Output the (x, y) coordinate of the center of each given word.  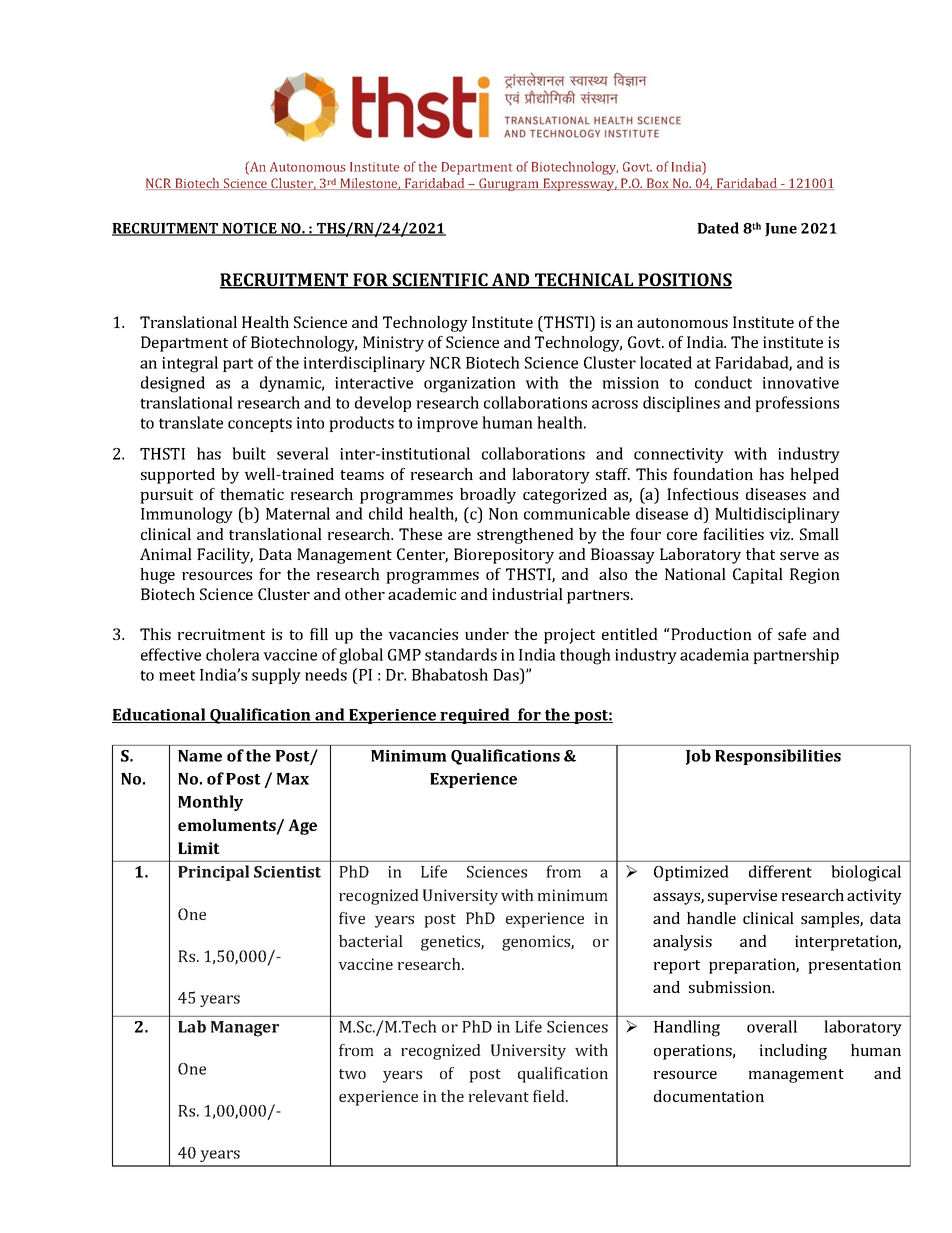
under (487, 634)
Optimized (691, 873)
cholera (233, 654)
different (780, 871)
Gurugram (509, 184)
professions (797, 404)
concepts (260, 425)
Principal (213, 873)
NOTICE (250, 229)
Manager (245, 1029)
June (781, 230)
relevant (498, 1096)
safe (792, 634)
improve (447, 424)
